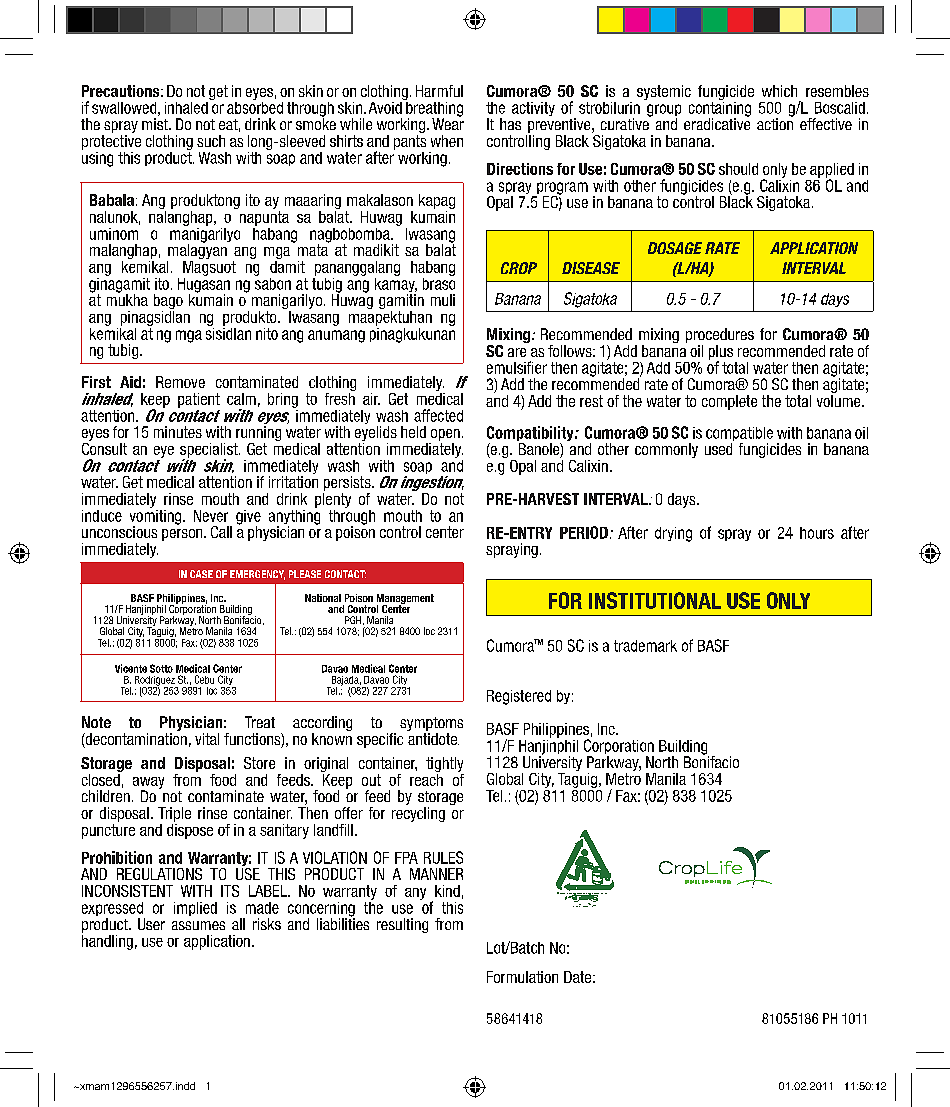 The height and width of the page is (1107, 950). Describe the element at coordinates (199, 400) in the page. I see `patient` at that location.
